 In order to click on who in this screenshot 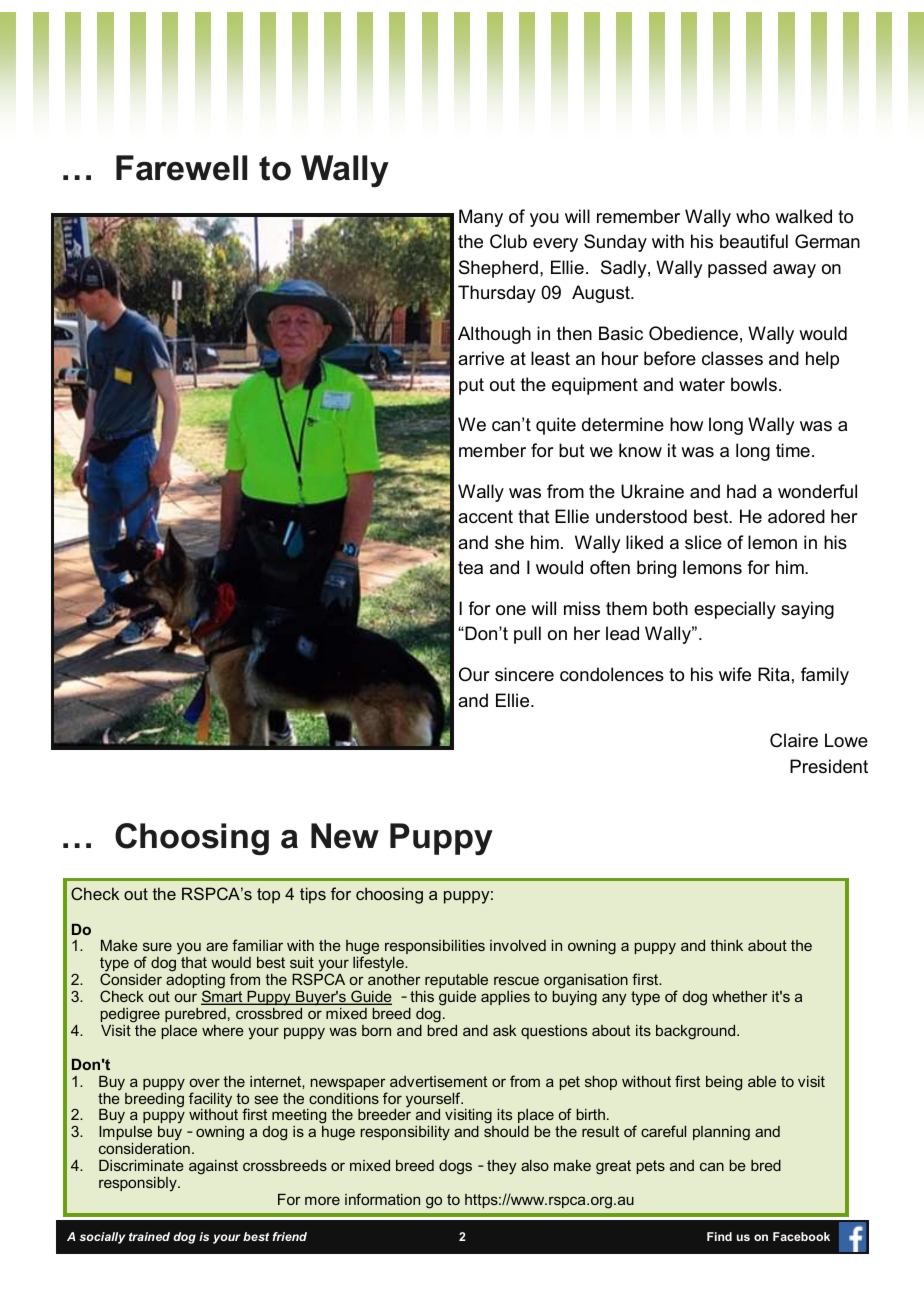, I will do `click(753, 216)`.
